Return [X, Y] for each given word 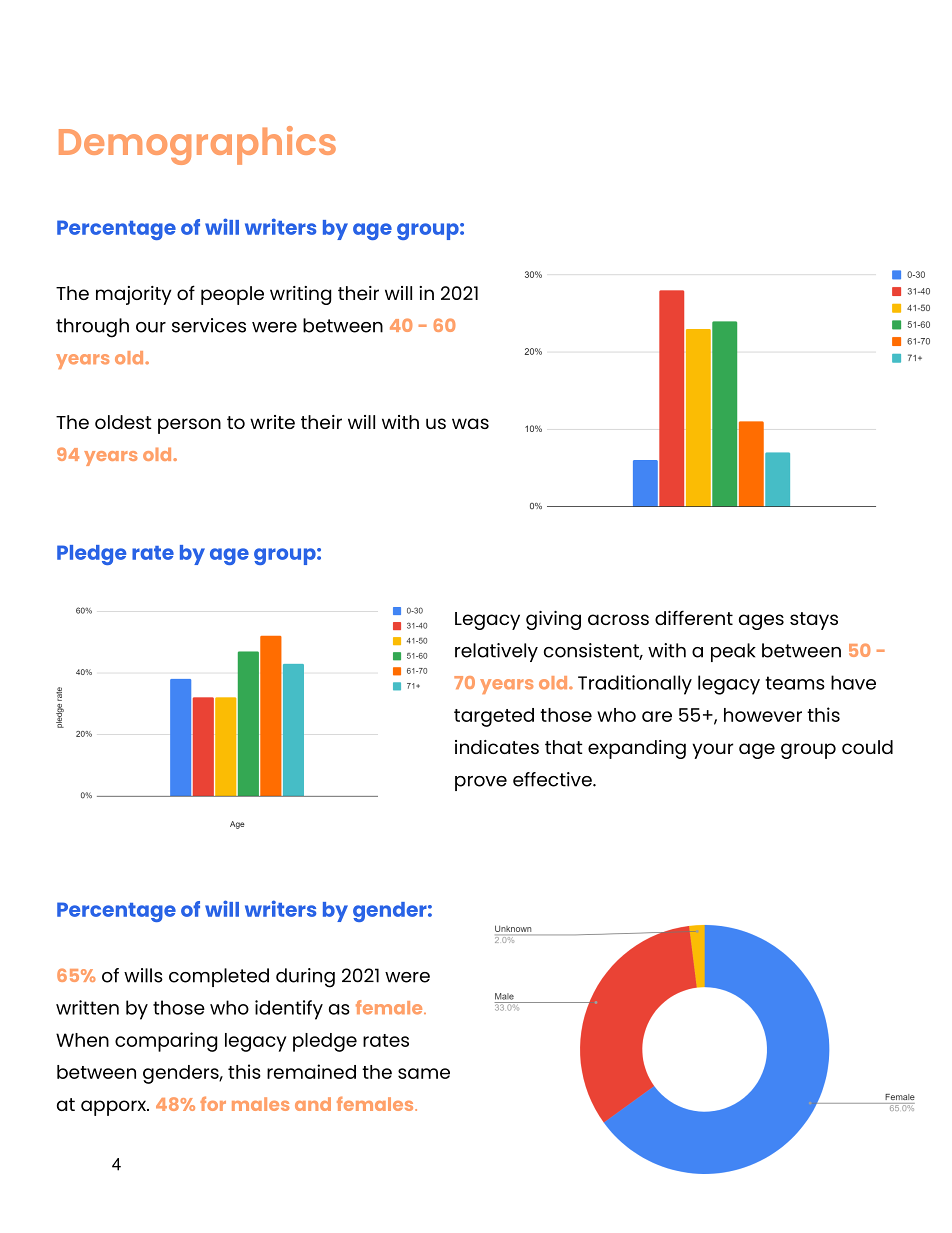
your [712, 751]
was [470, 423]
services [209, 325]
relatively [496, 652]
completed [219, 977]
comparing [166, 1042]
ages [761, 622]
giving [553, 620]
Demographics [197, 145]
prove [481, 783]
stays [814, 621]
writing [300, 295]
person [189, 426]
